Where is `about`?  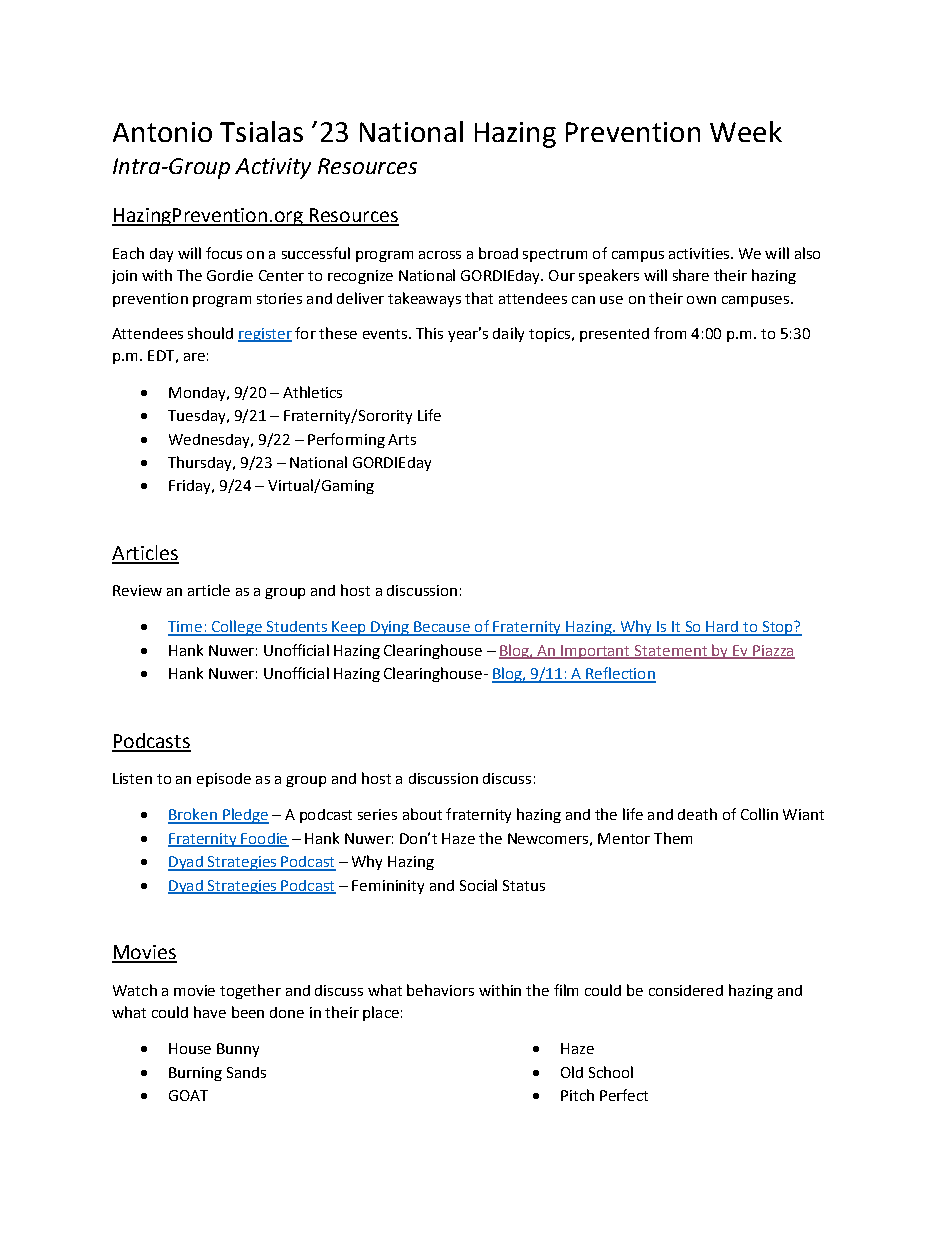
about is located at coordinates (422, 814).
